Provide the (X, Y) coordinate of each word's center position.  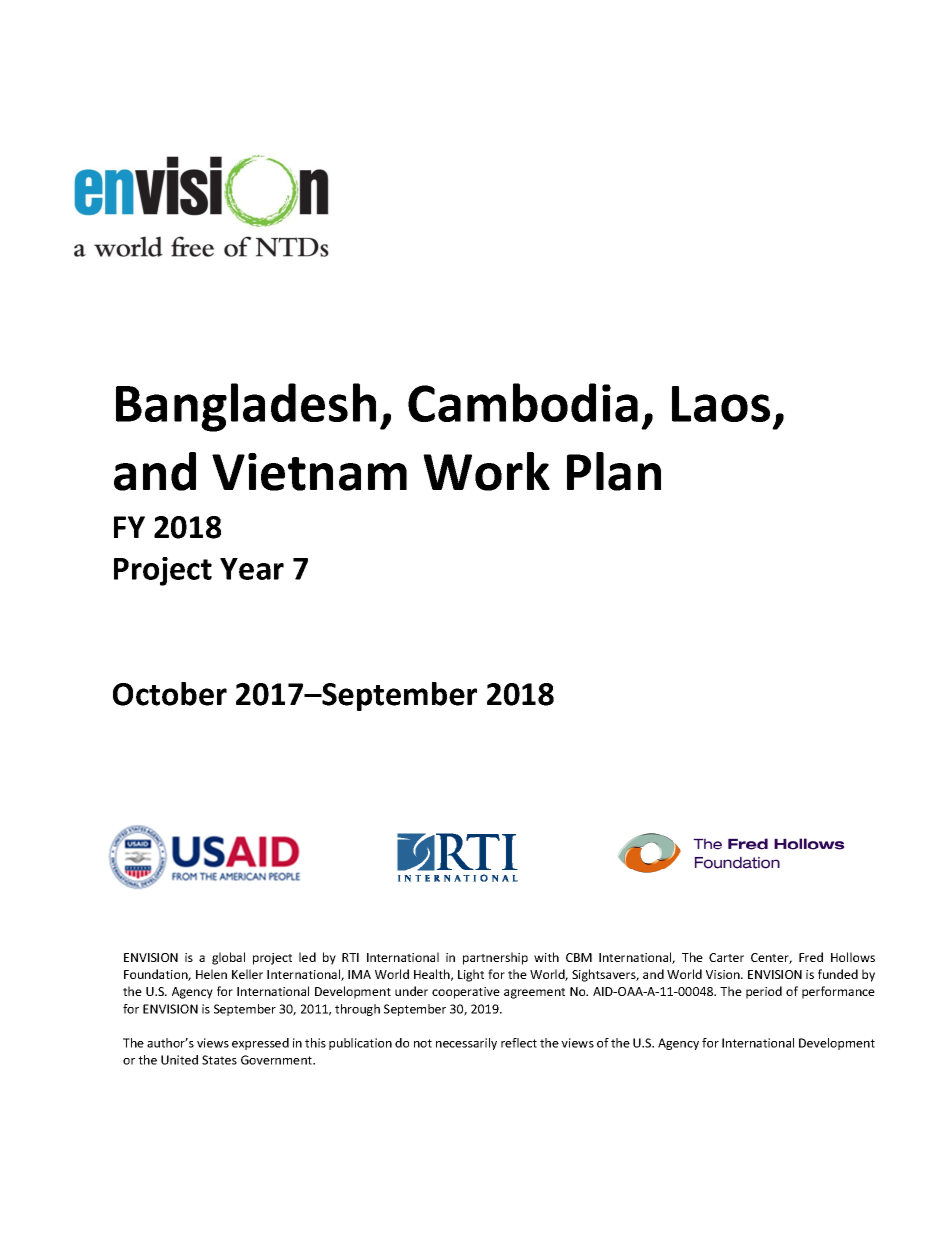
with (546, 957)
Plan (614, 471)
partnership (495, 958)
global (228, 958)
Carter (726, 957)
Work (486, 471)
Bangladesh (246, 407)
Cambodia (523, 402)
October (170, 694)
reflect (519, 1043)
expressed (260, 1044)
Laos (721, 404)
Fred (811, 957)
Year (252, 569)
